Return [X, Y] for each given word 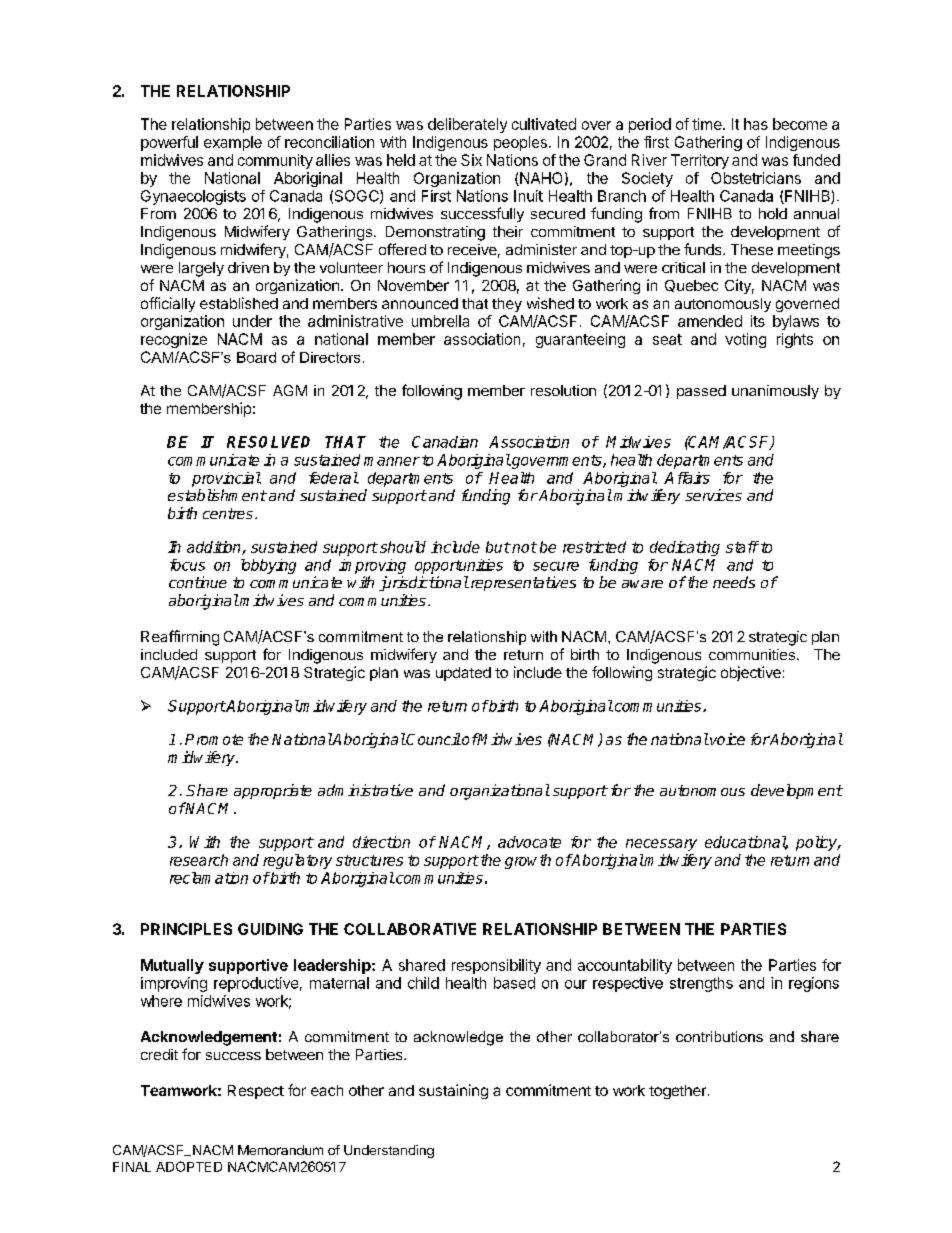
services [713, 495]
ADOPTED [189, 1166]
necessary [661, 845]
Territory [700, 161]
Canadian [445, 442]
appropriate [273, 791]
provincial [226, 479]
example [233, 143]
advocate [529, 842]
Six [471, 160]
